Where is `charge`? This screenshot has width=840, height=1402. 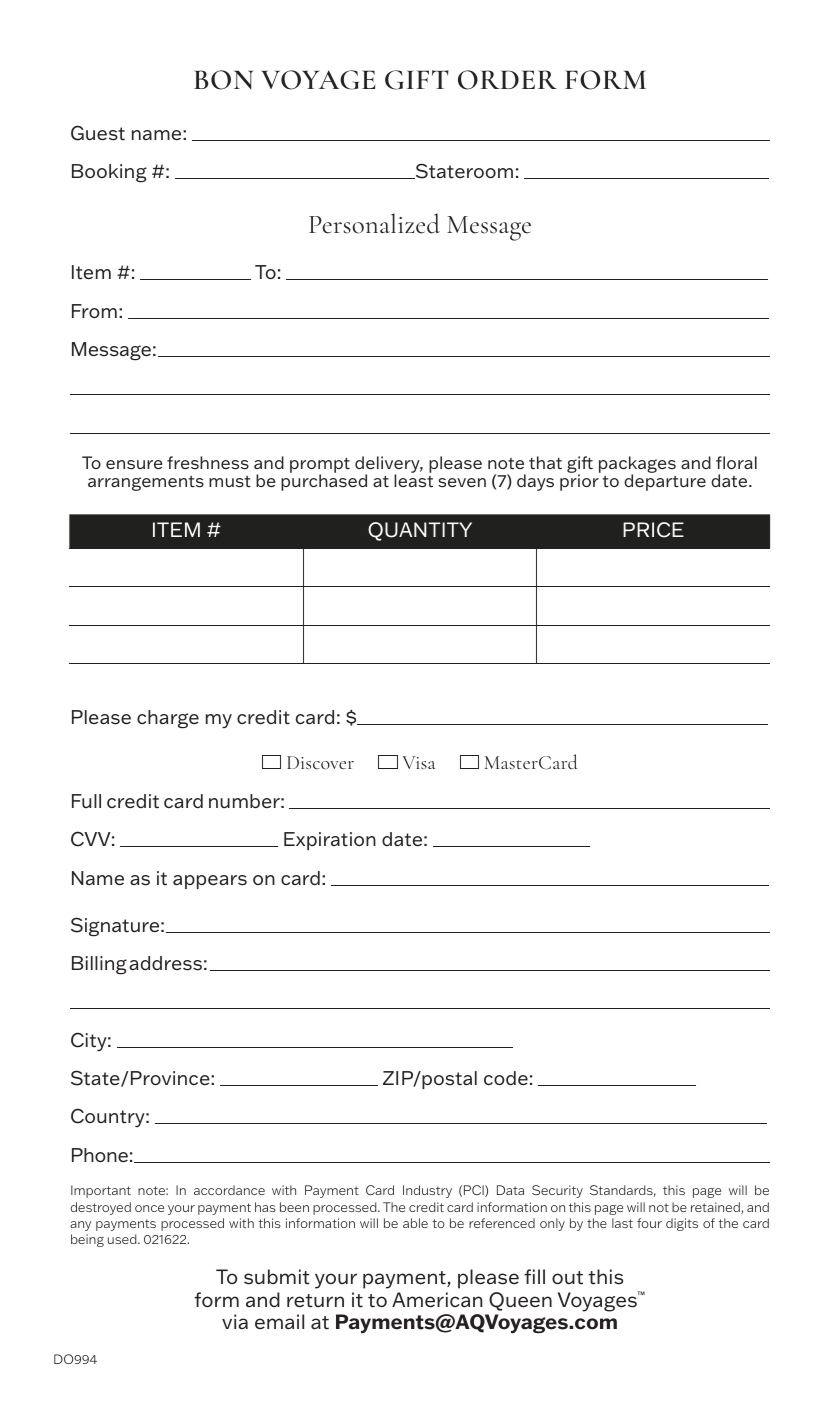
charge is located at coordinates (168, 719).
